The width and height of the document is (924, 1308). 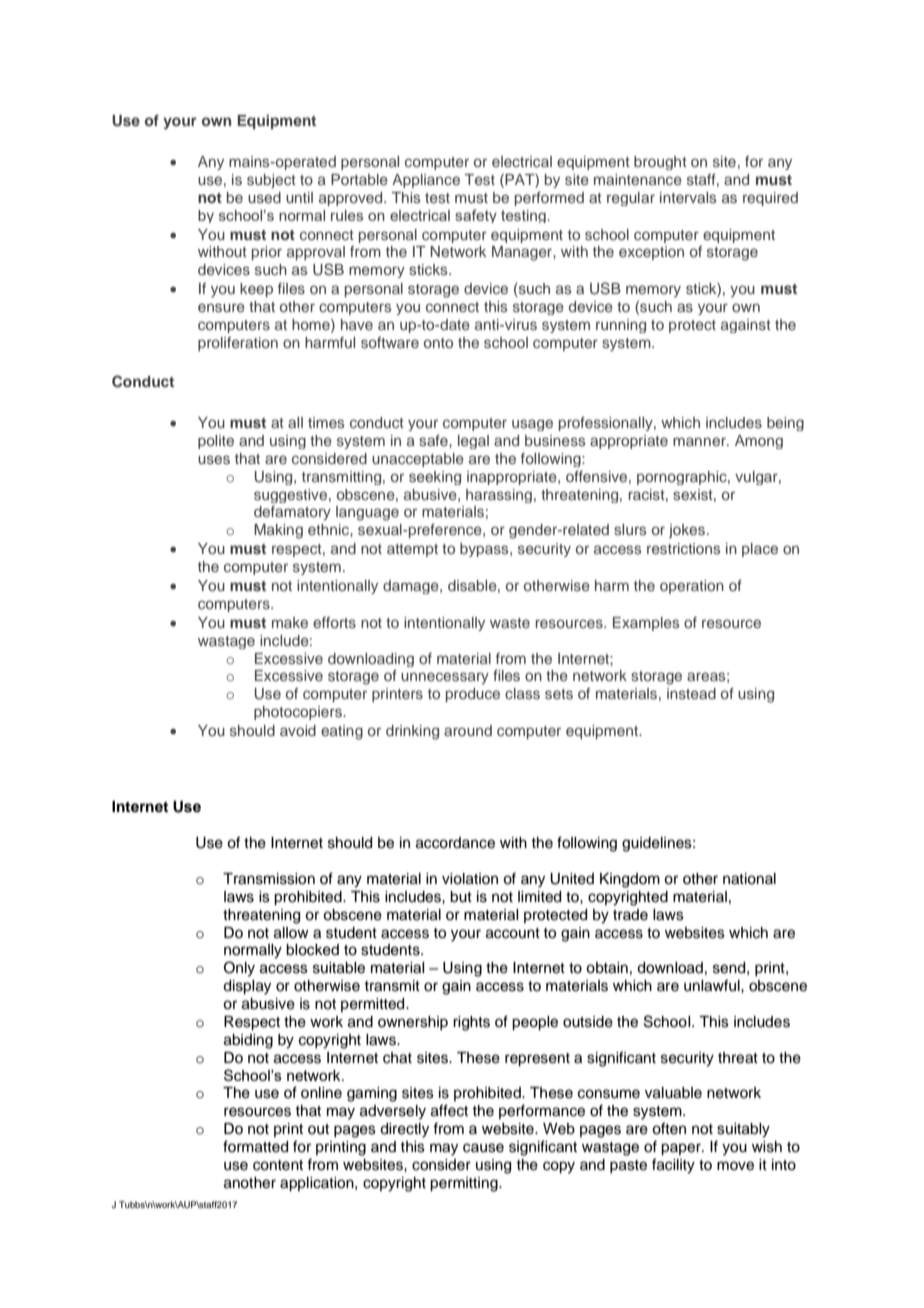 What do you see at coordinates (549, 199) in the document?
I see `performed` at bounding box center [549, 199].
